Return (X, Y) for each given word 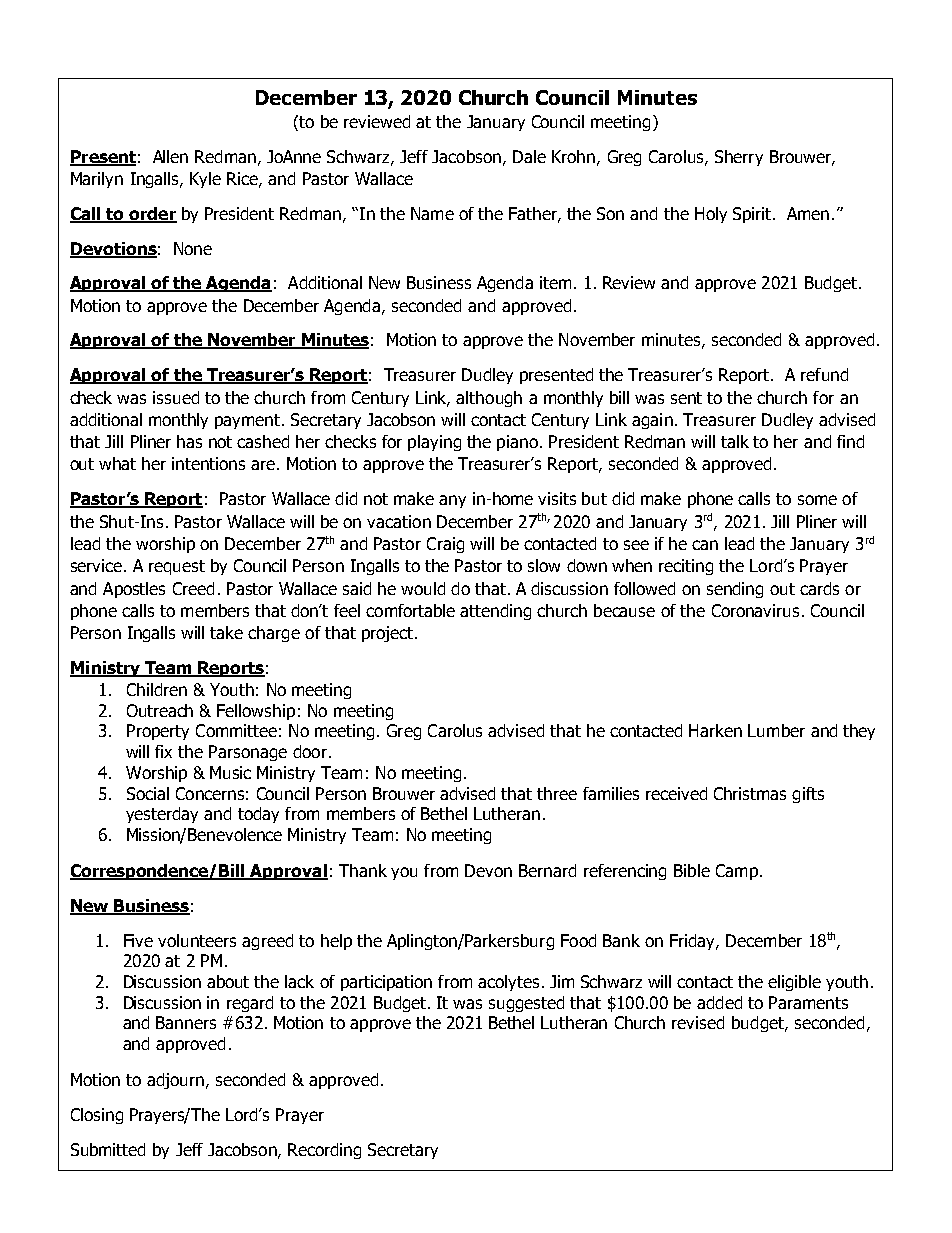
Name (432, 213)
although (489, 399)
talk (735, 441)
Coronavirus (755, 610)
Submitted (108, 1149)
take (226, 632)
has (189, 441)
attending (495, 612)
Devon (488, 870)
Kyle (205, 180)
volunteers (197, 940)
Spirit (753, 215)
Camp (737, 872)
